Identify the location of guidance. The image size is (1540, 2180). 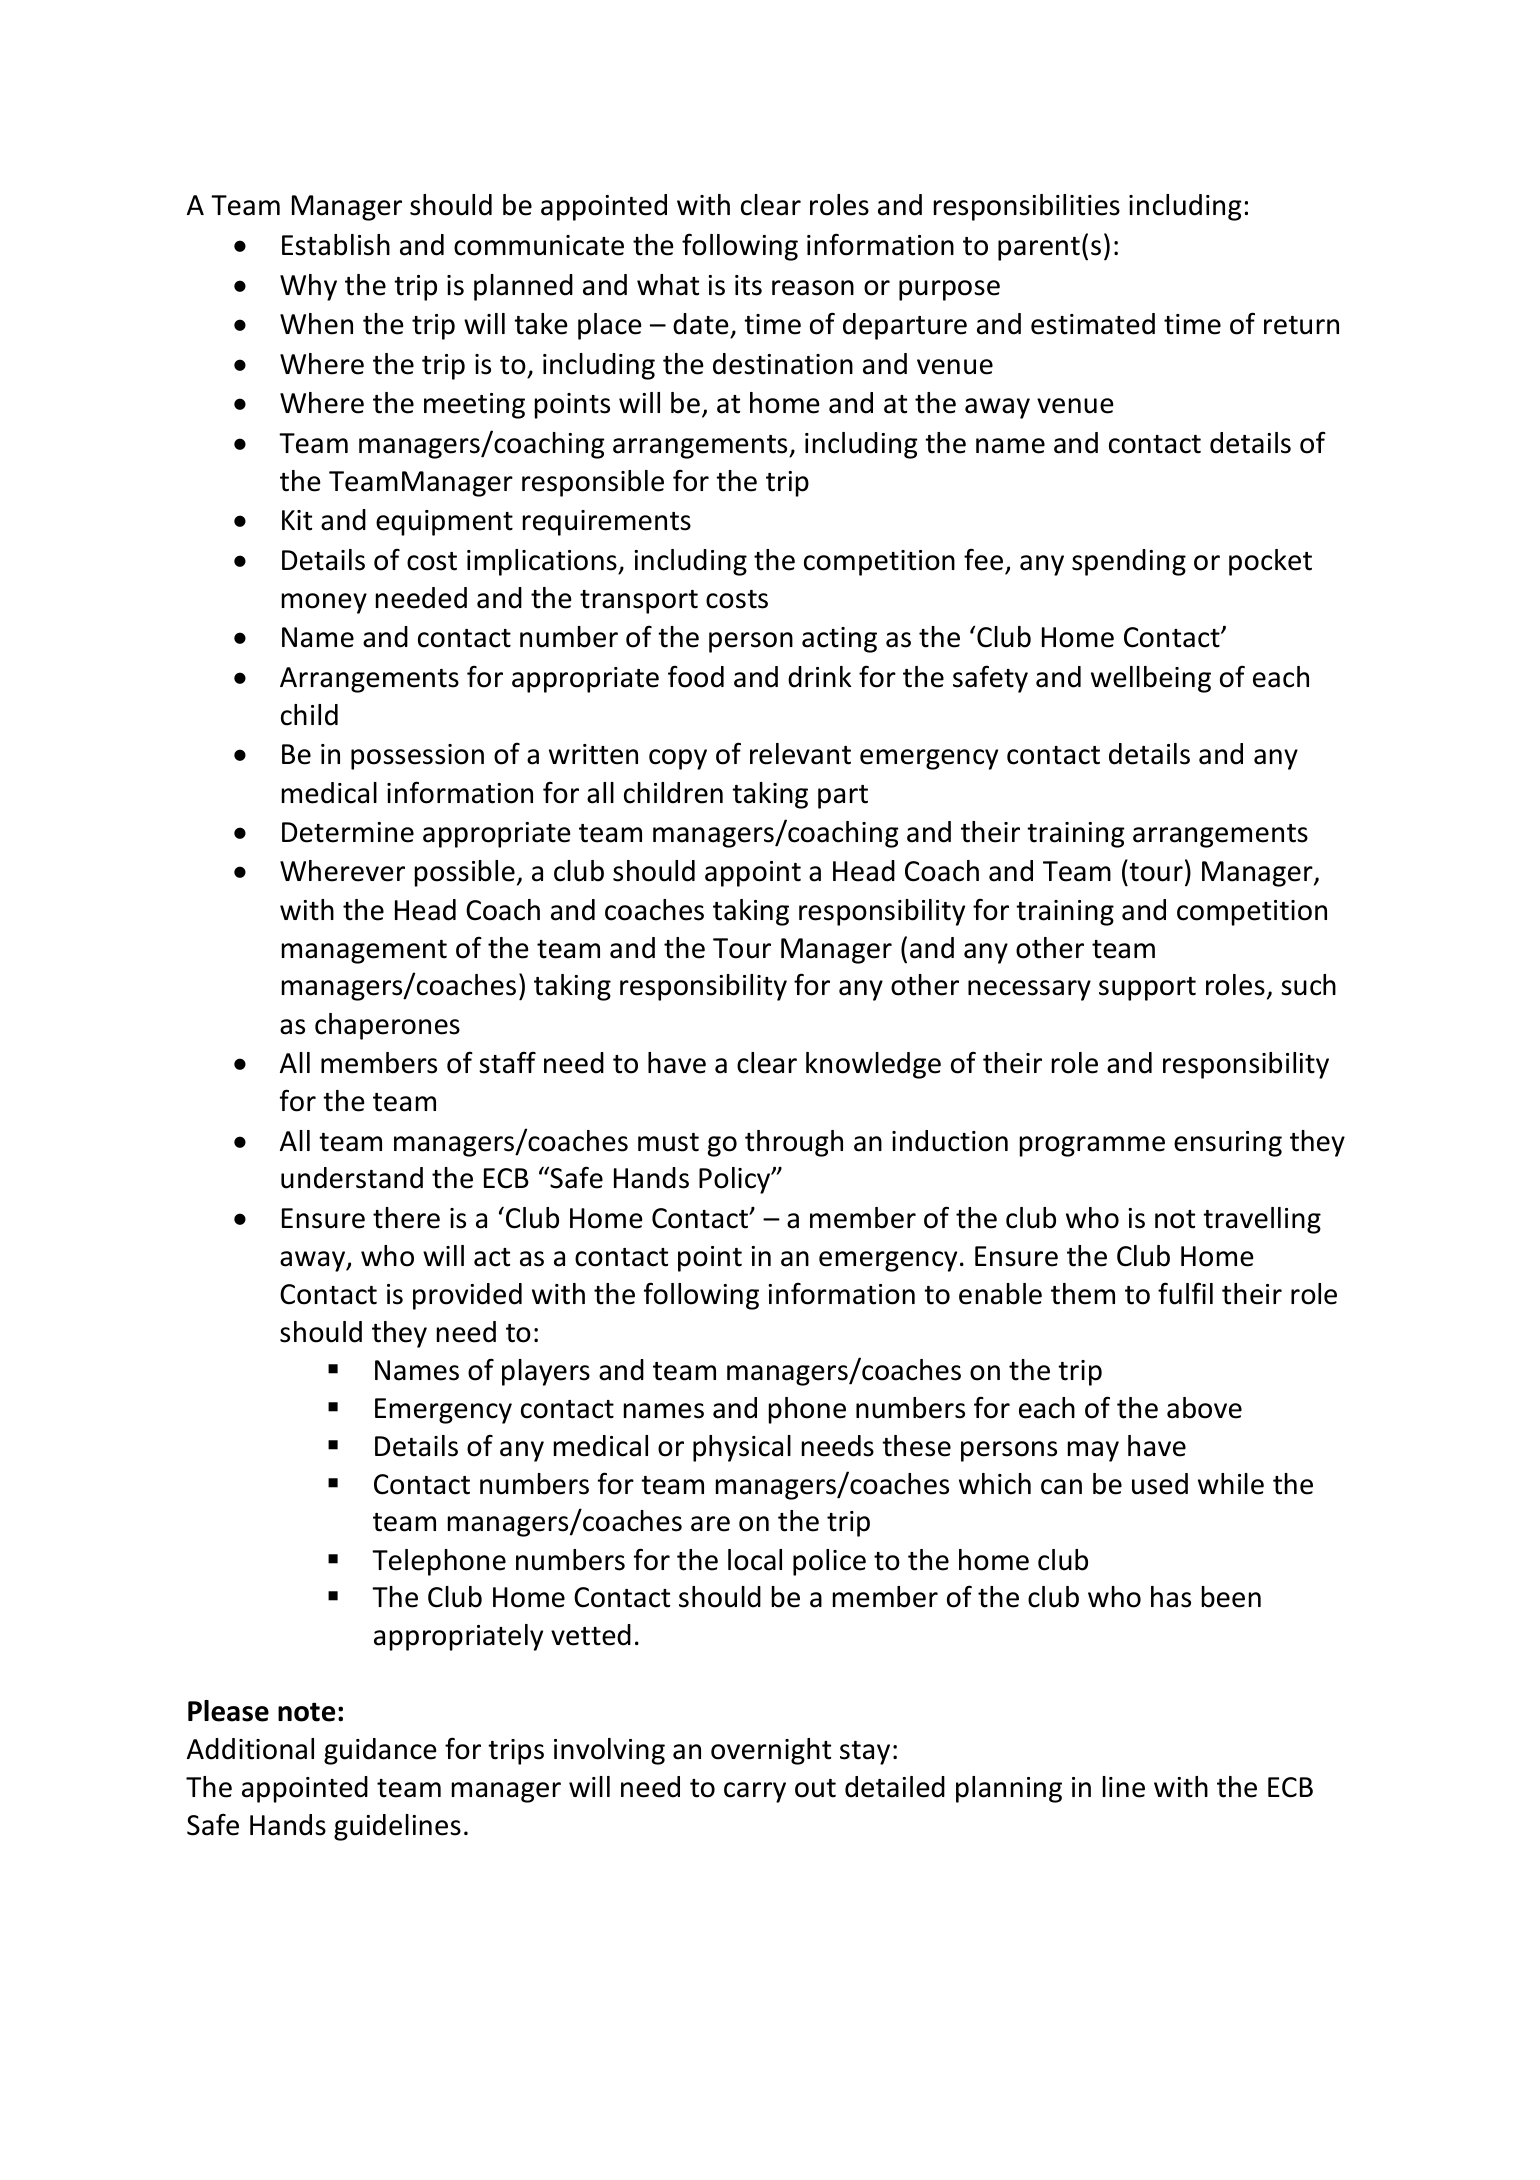
(380, 1751).
